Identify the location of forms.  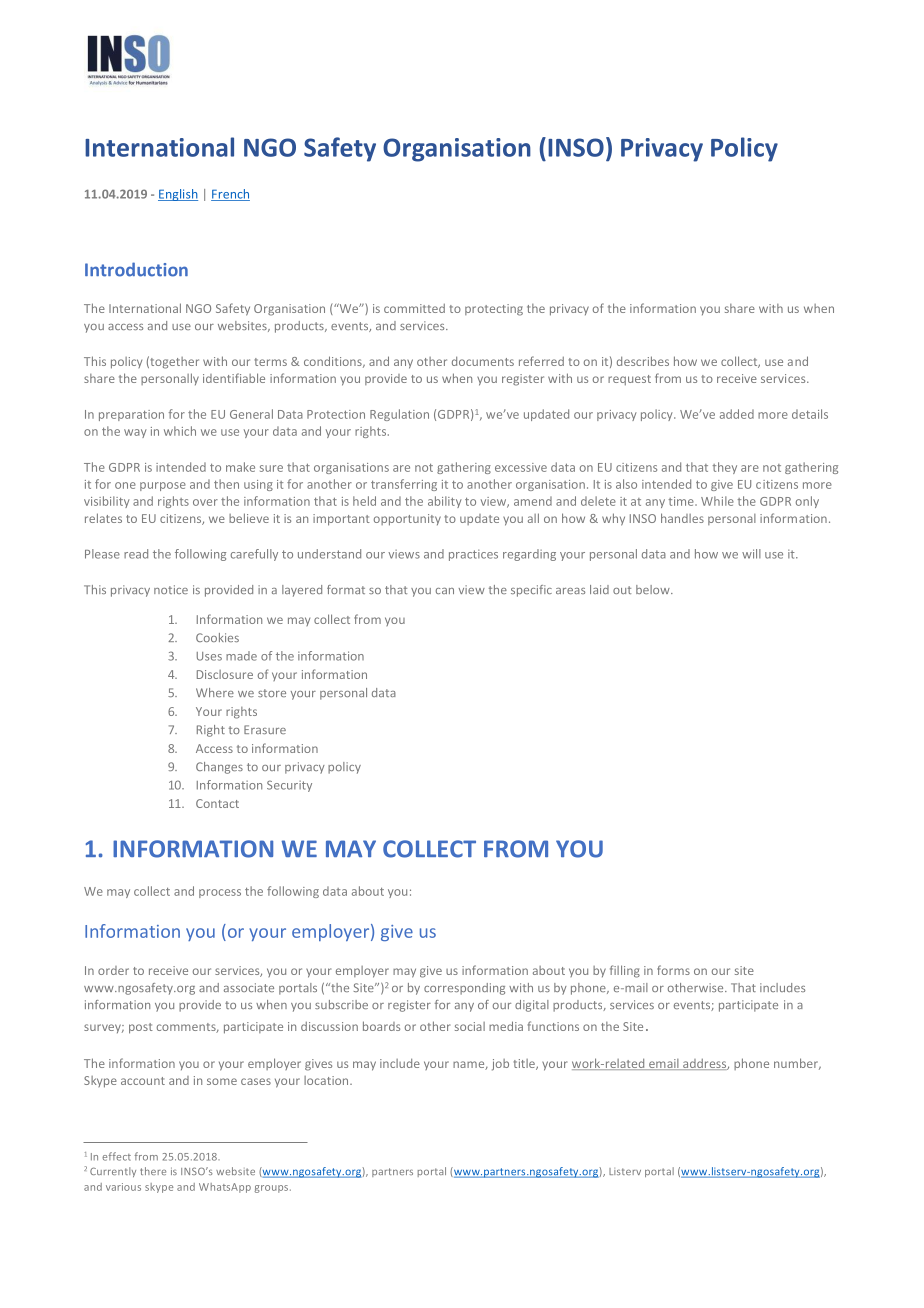
(673, 970).
